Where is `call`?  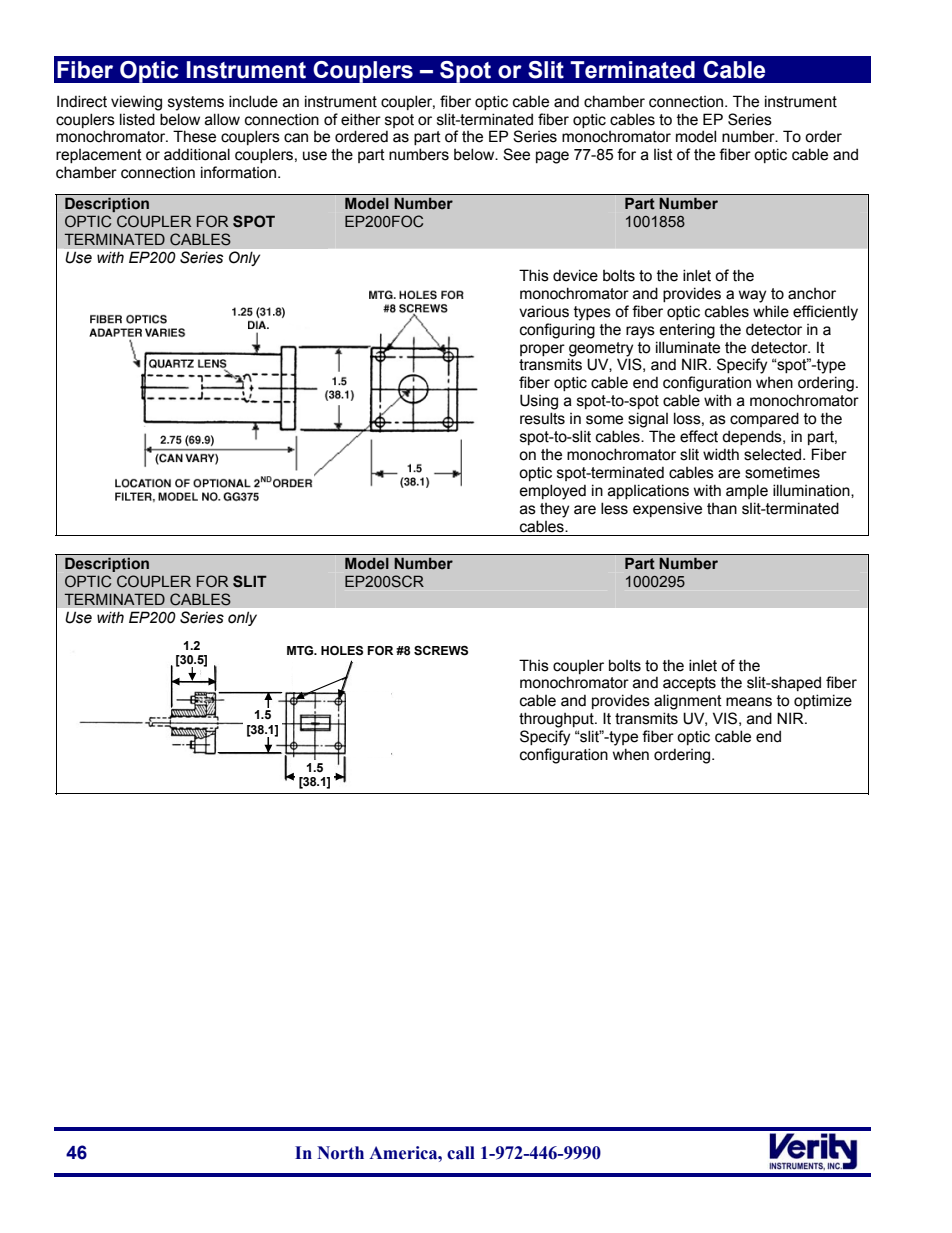
call is located at coordinates (461, 1153).
